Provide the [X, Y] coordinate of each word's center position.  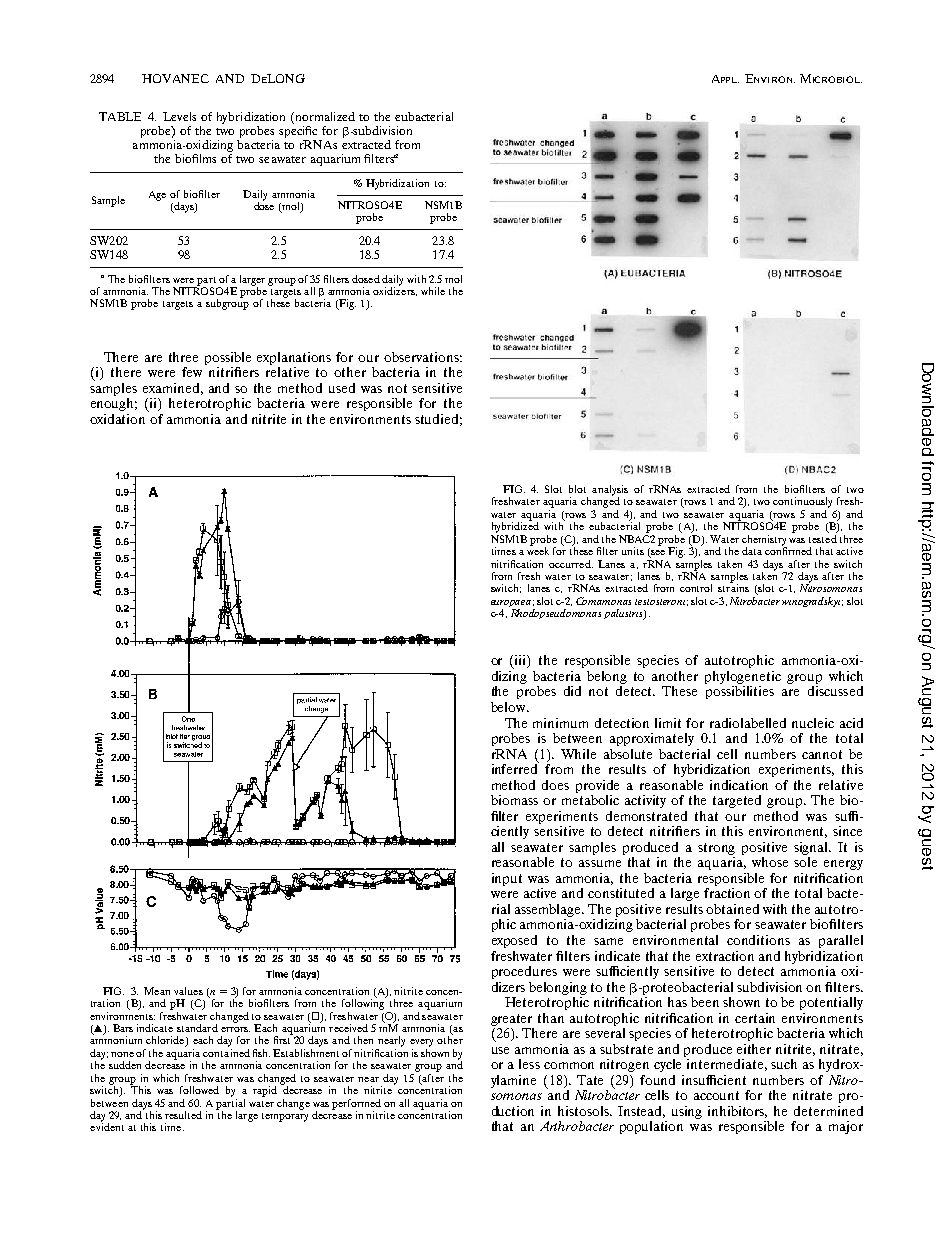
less [529, 1064]
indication [739, 785]
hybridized [515, 526]
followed [199, 1090]
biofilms [195, 158]
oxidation [117, 419]
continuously [802, 502]
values [188, 991]
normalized [324, 118]
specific [298, 132]
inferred [515, 768]
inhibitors [737, 1112]
